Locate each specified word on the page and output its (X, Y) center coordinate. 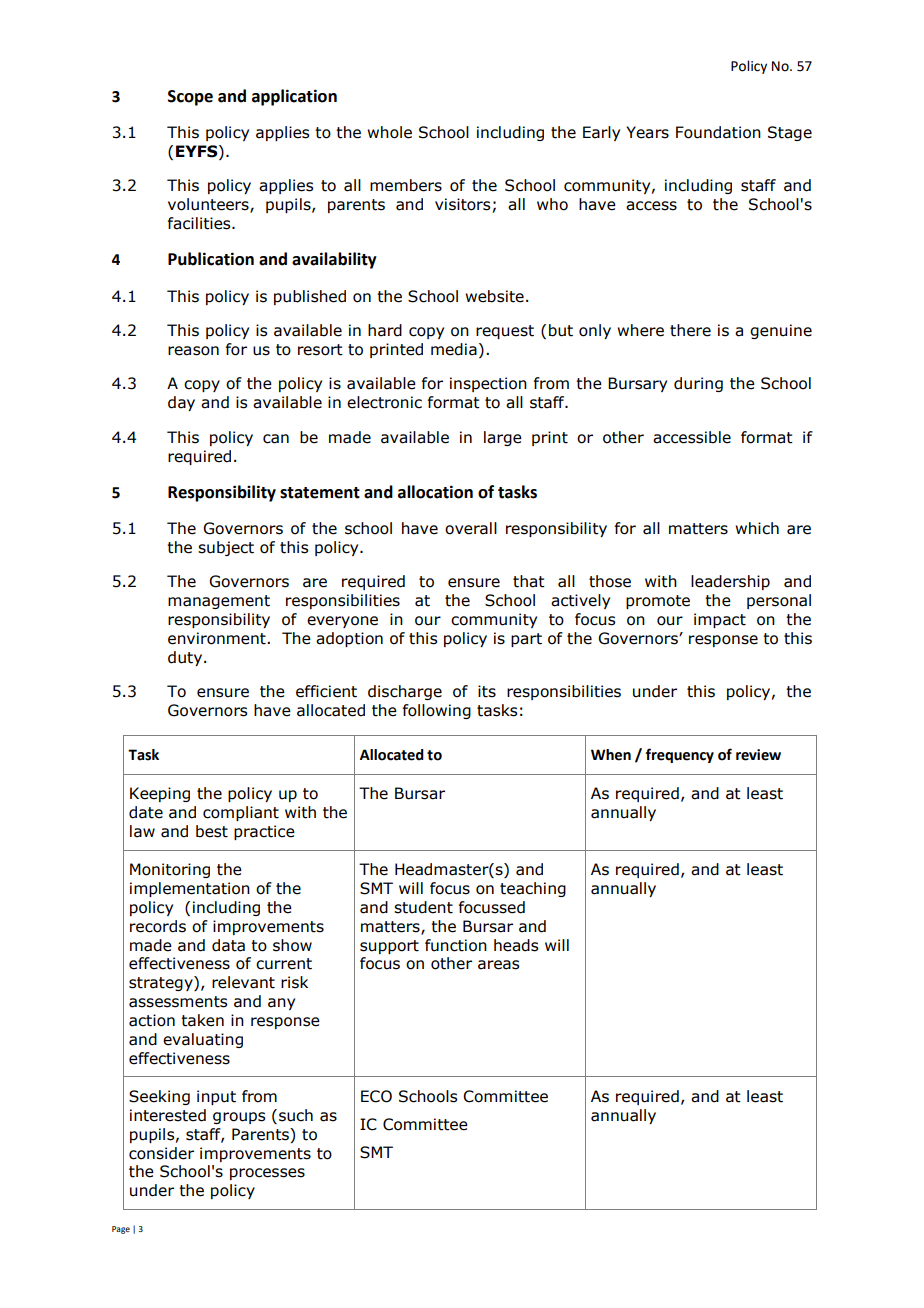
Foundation (718, 132)
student (423, 907)
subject (226, 548)
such (296, 1115)
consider (161, 1153)
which (757, 528)
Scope (190, 98)
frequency (680, 755)
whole (389, 132)
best (212, 831)
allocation (435, 492)
